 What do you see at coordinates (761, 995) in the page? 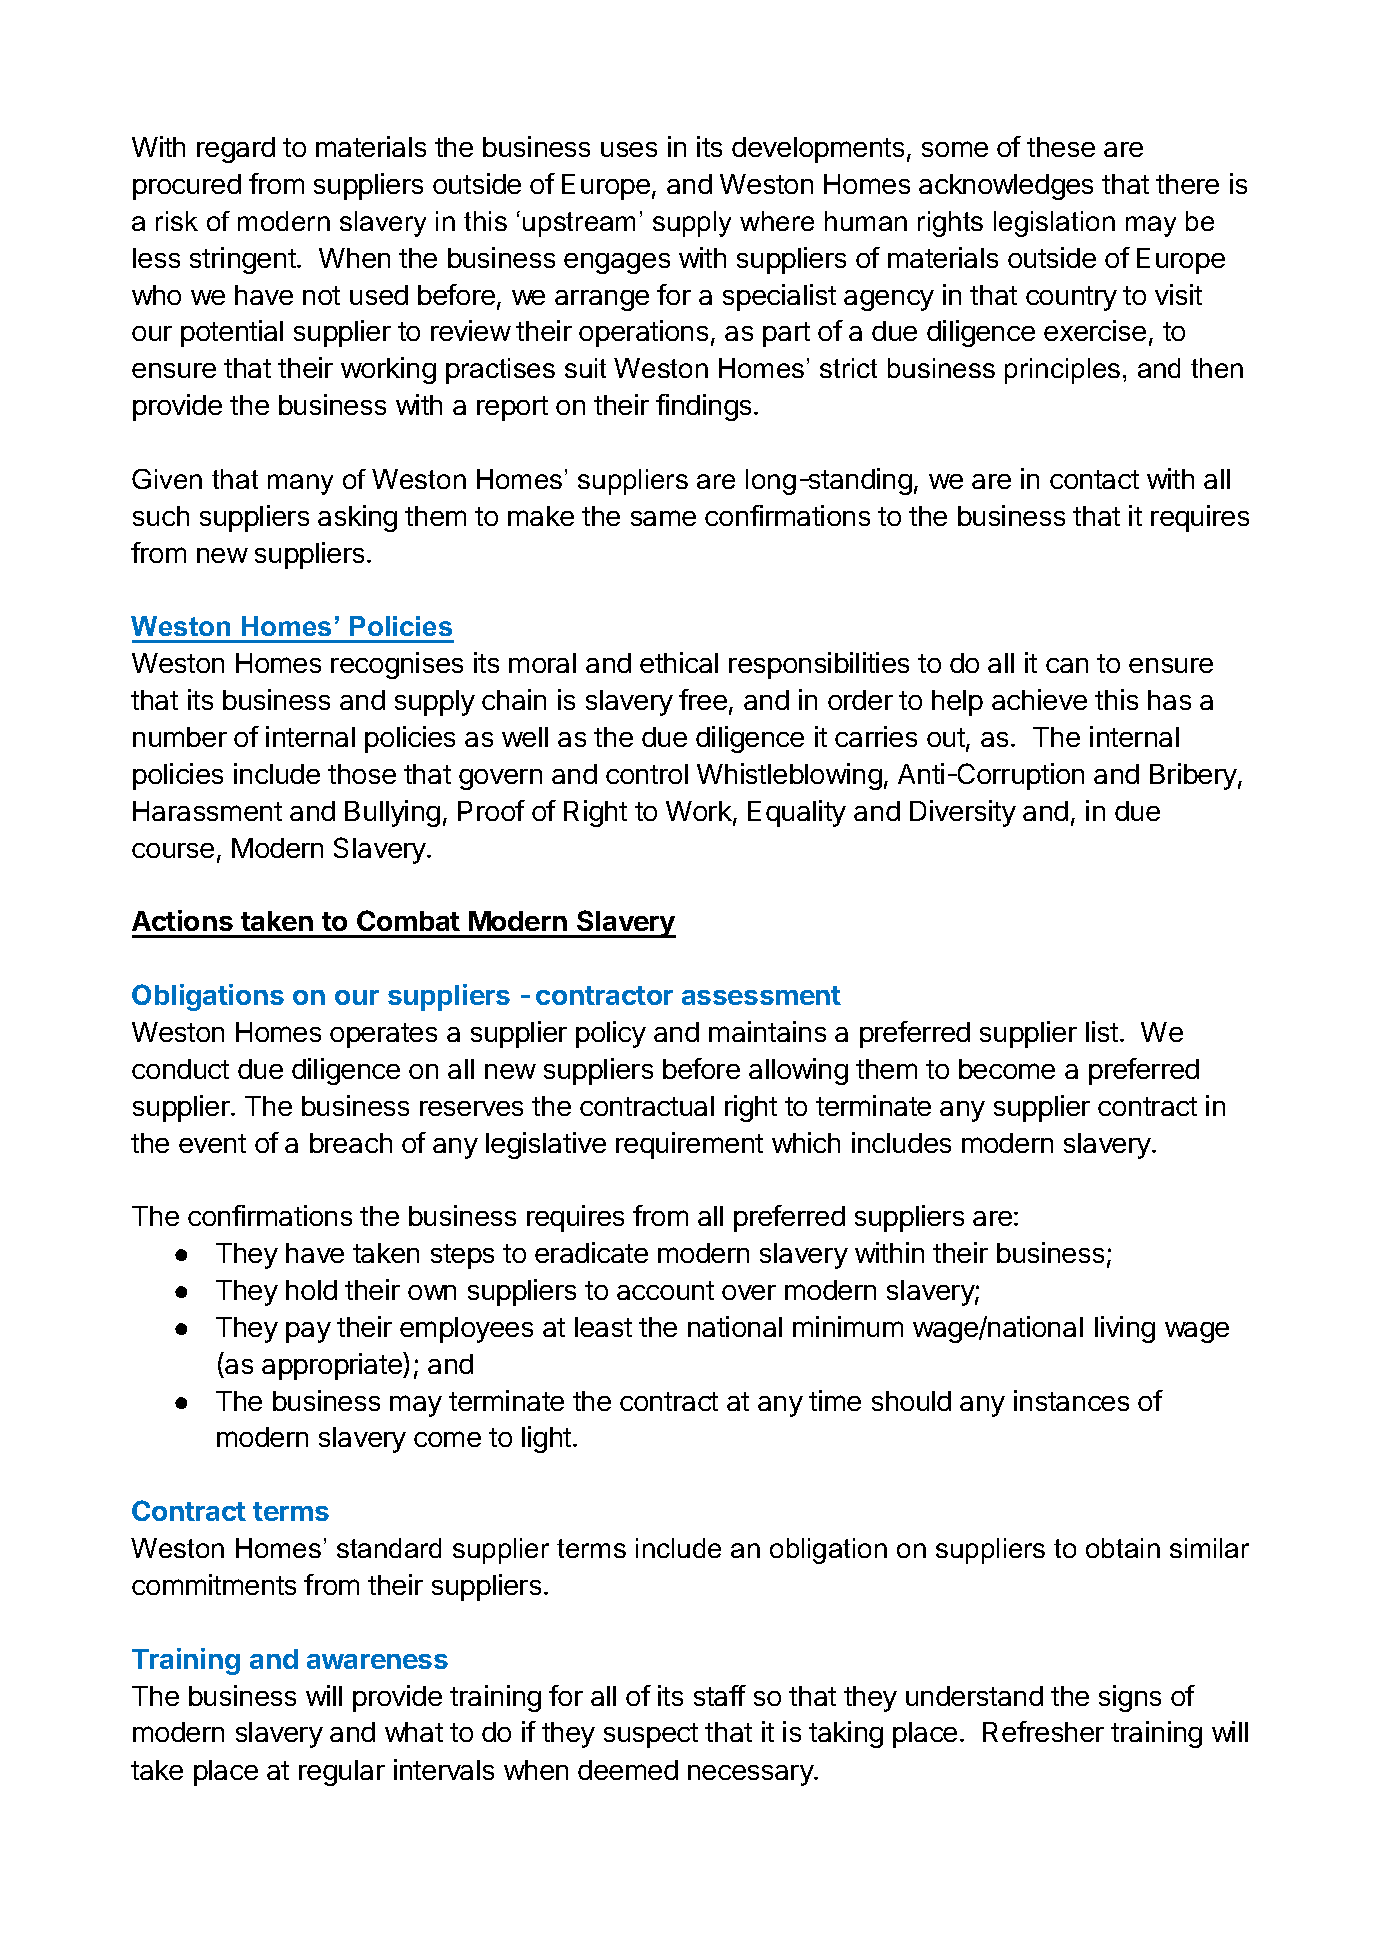
I see `assessment` at bounding box center [761, 995].
